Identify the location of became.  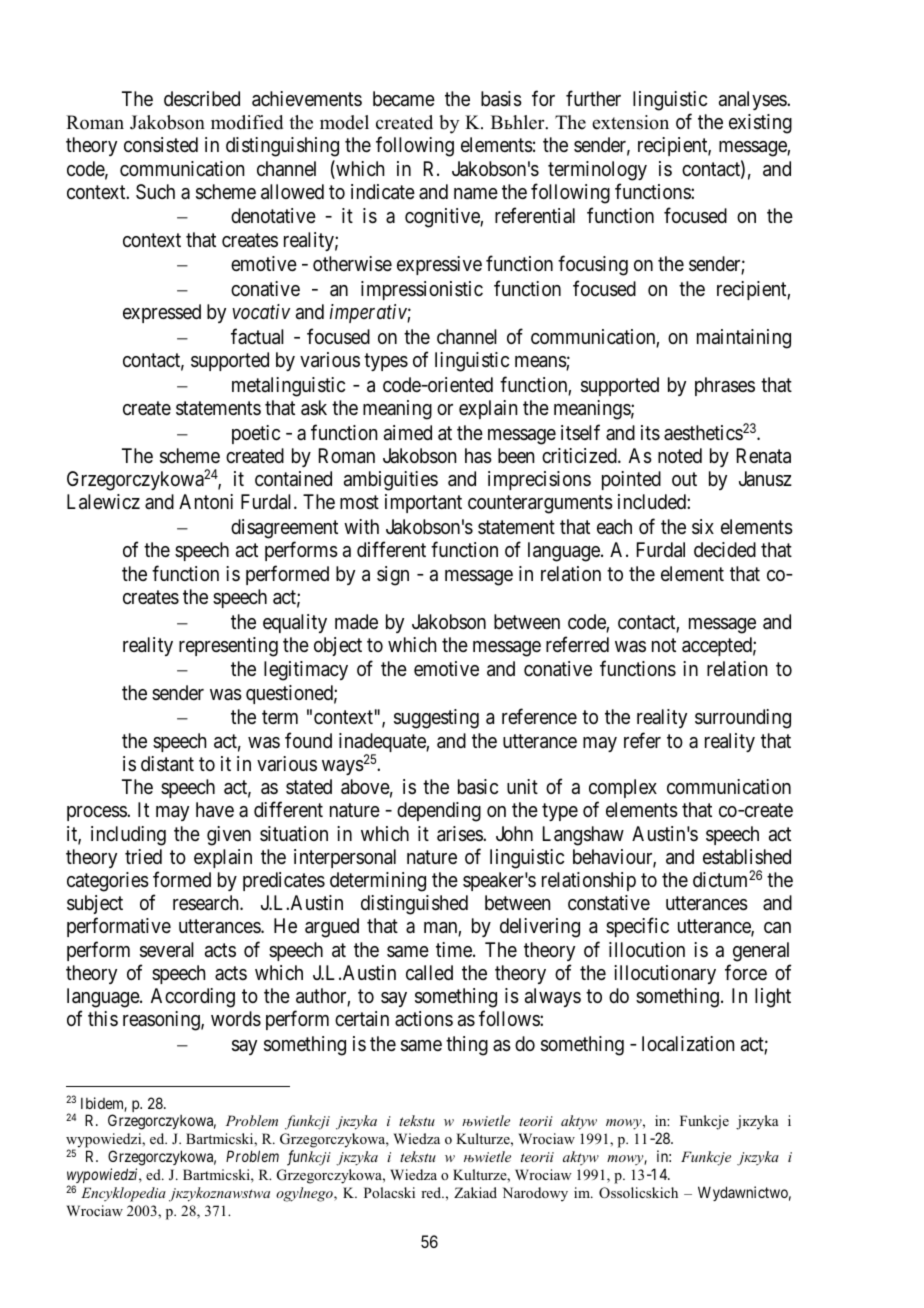
(404, 99).
